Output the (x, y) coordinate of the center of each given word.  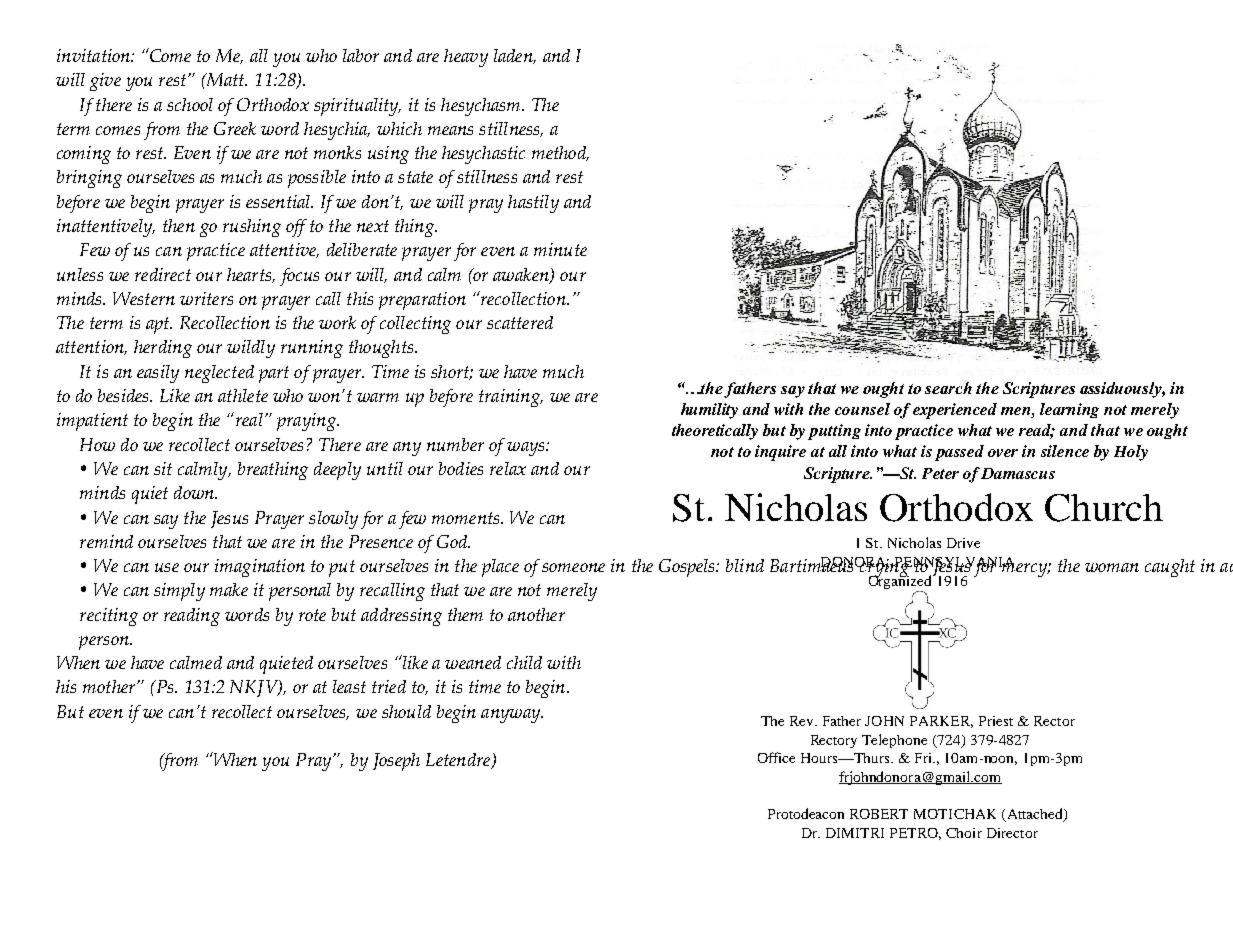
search (948, 388)
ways (527, 449)
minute (560, 249)
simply (179, 592)
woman (1112, 567)
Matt (225, 79)
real (248, 419)
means (450, 130)
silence (1065, 451)
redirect (163, 274)
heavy (466, 58)
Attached (1034, 815)
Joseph (396, 762)
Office (776, 757)
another (536, 614)
